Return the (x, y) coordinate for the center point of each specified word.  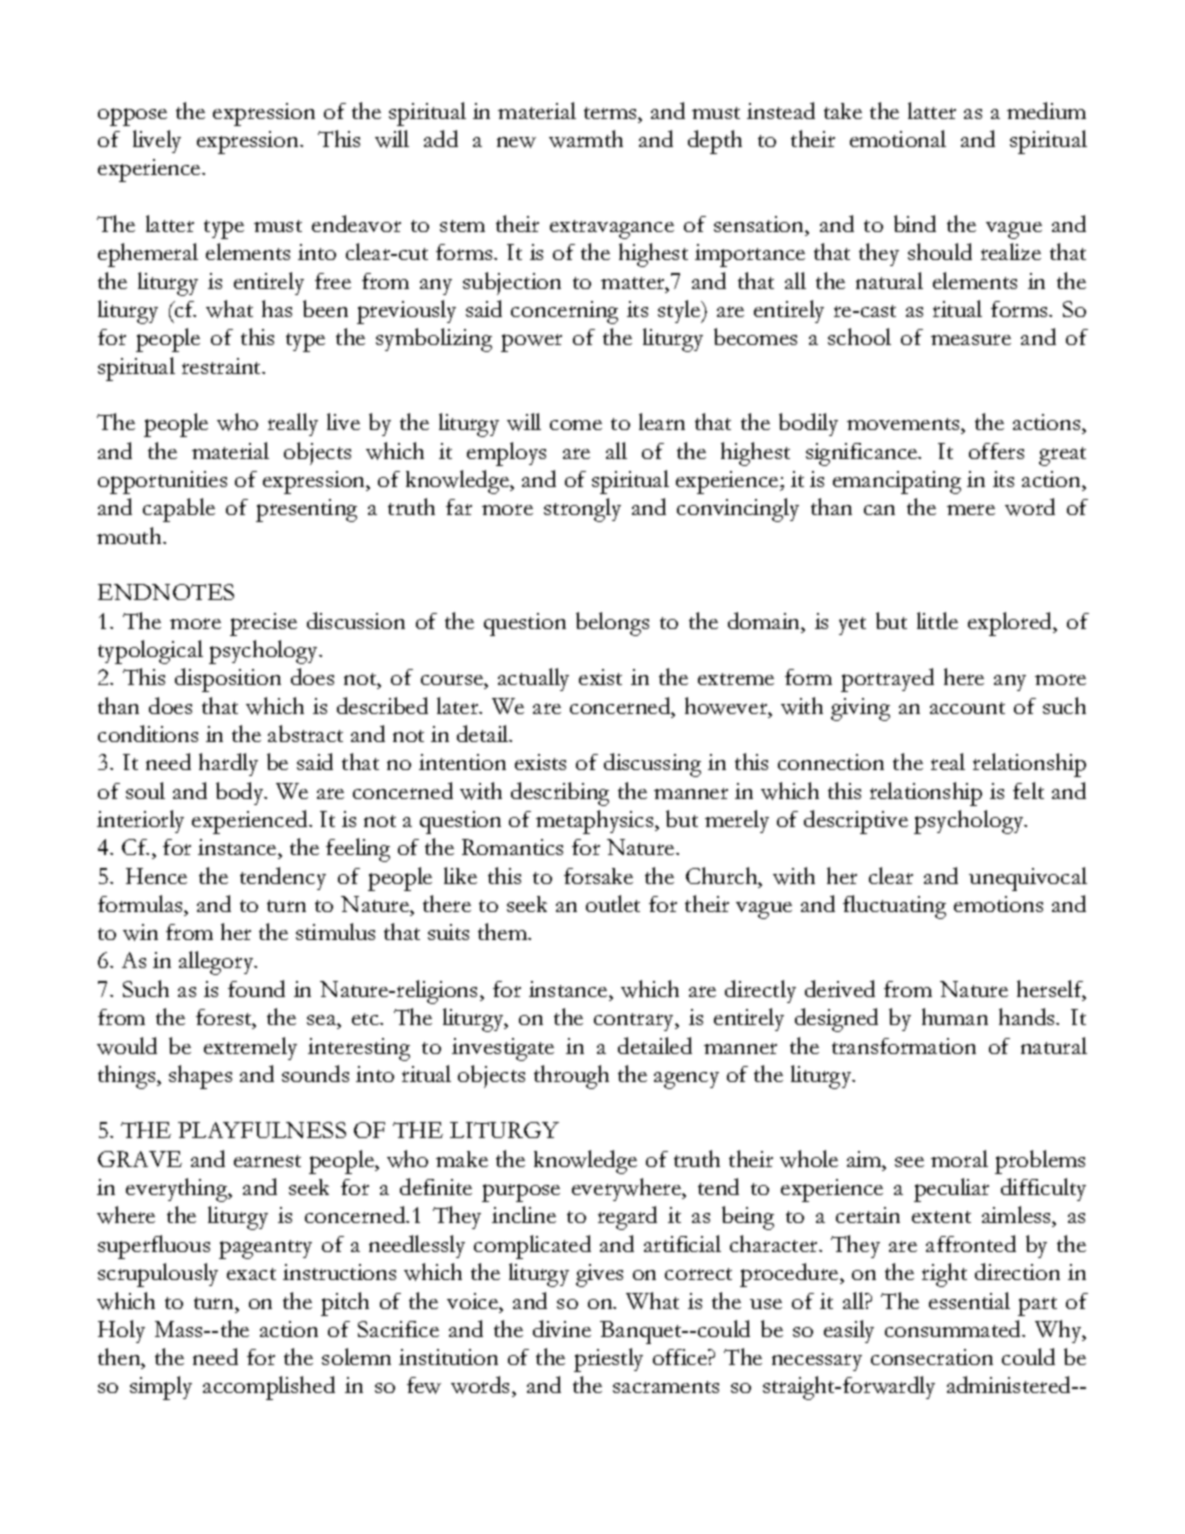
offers (996, 451)
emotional (898, 138)
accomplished (269, 1388)
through (571, 1077)
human (955, 1016)
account (967, 708)
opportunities (162, 482)
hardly (228, 764)
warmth (586, 139)
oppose (132, 117)
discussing (652, 765)
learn (662, 421)
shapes (200, 1077)
